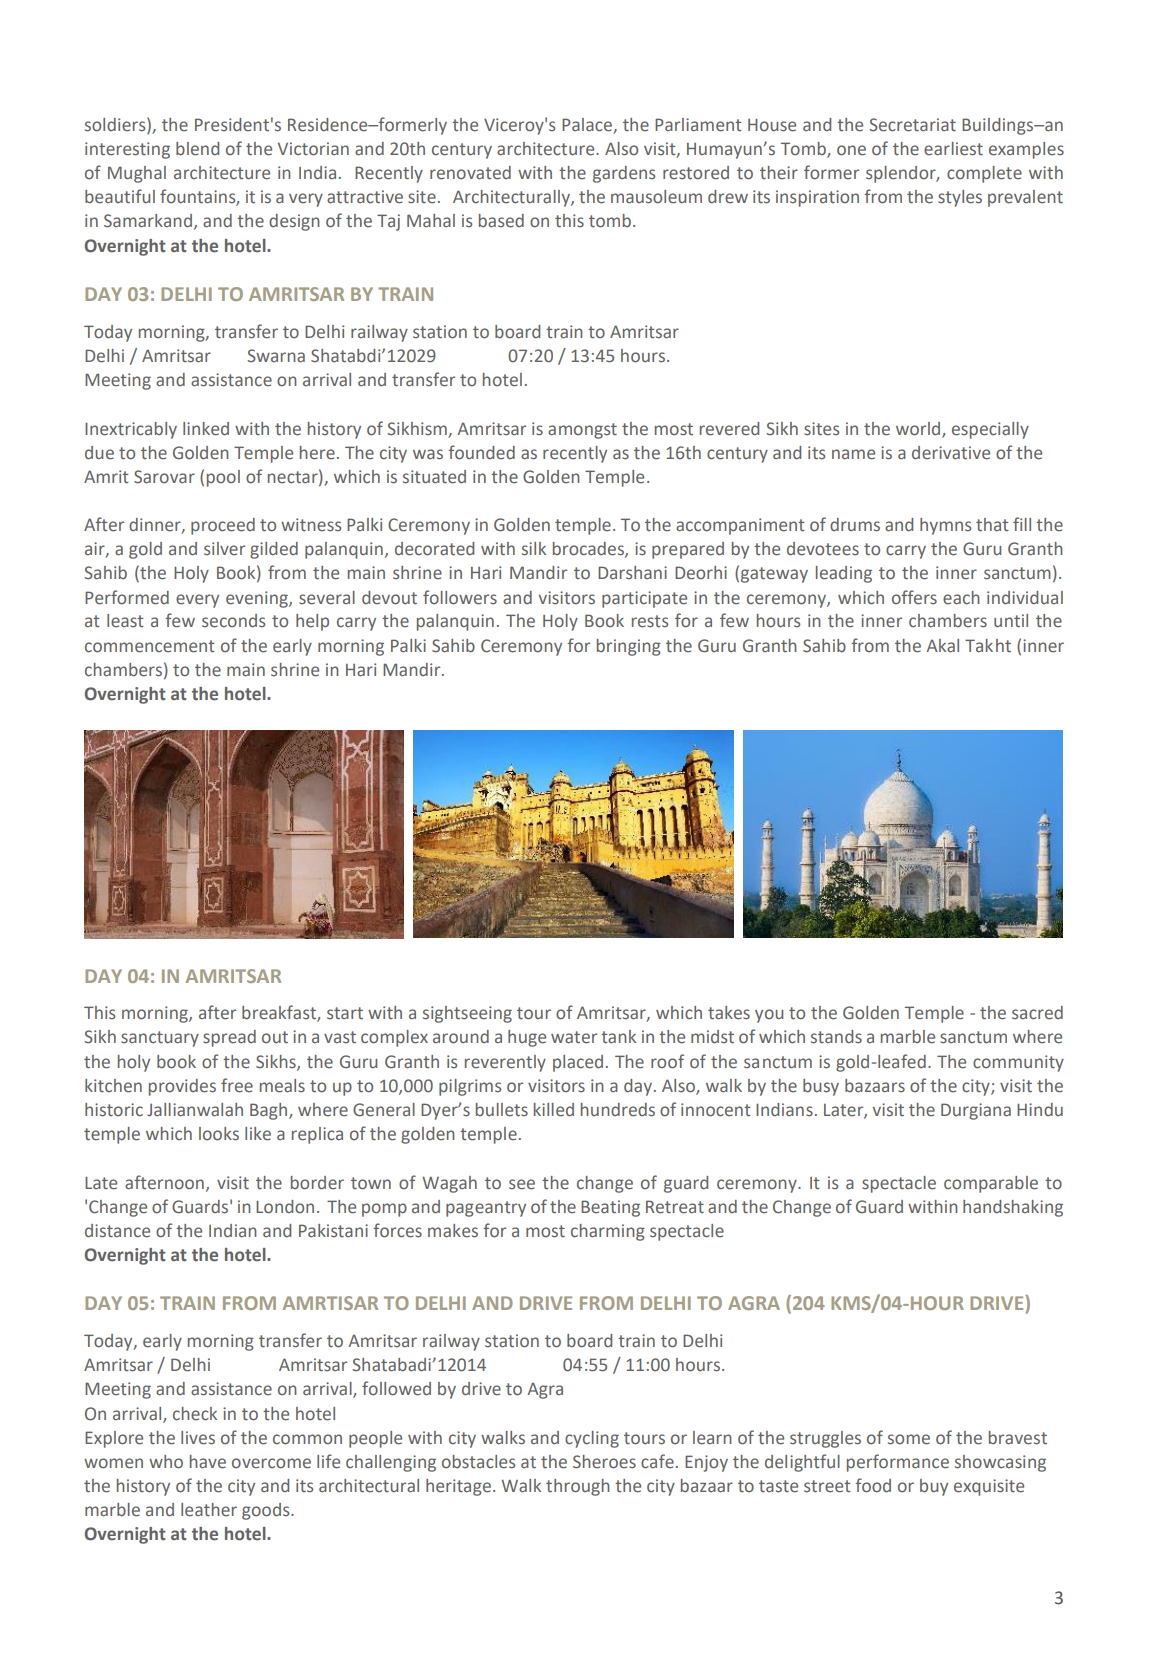 The height and width of the image is (1665, 1176). What do you see at coordinates (574, 1037) in the image?
I see `water` at bounding box center [574, 1037].
